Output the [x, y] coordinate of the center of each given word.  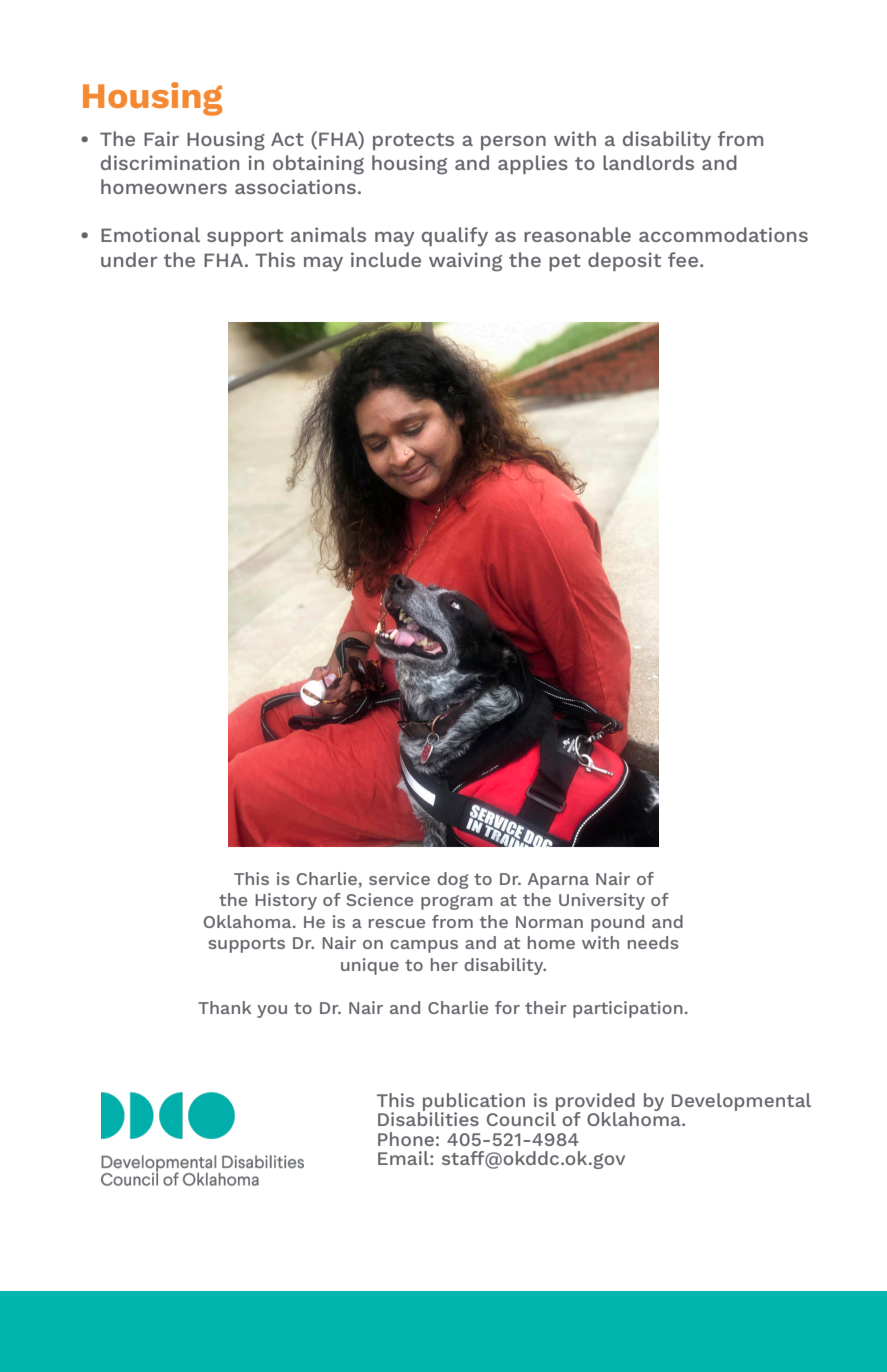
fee [683, 259]
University [602, 901]
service [399, 878]
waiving [465, 262]
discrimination [170, 162]
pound [617, 923]
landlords [648, 162]
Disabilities [428, 1118]
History [286, 901]
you [272, 1011]
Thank [224, 1007]
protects [413, 141]
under [129, 259]
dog [452, 880]
